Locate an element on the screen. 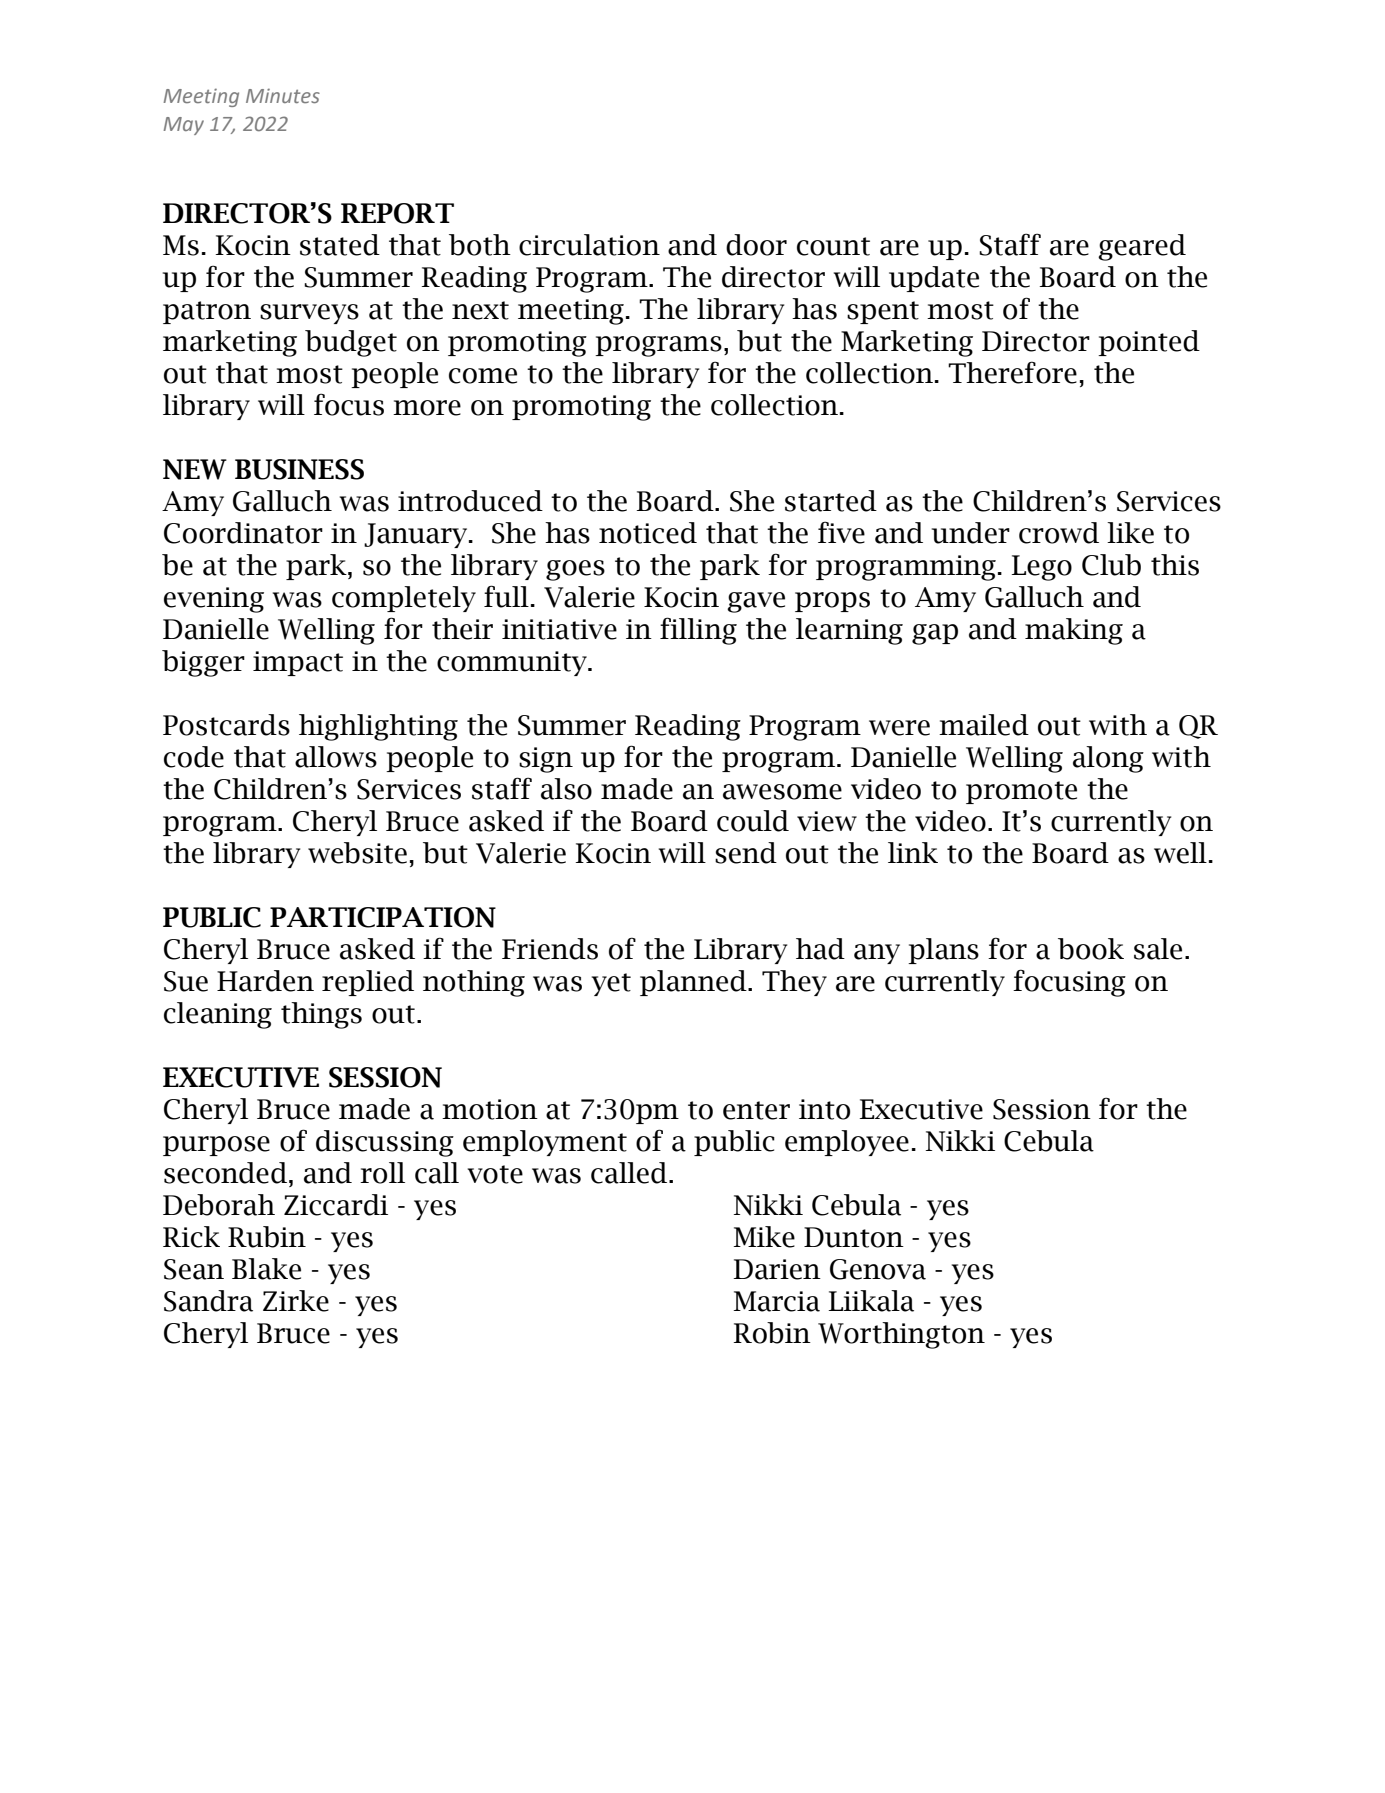 Image resolution: width=1385 pixels, height=1793 pixels. mailed is located at coordinates (984, 725).
